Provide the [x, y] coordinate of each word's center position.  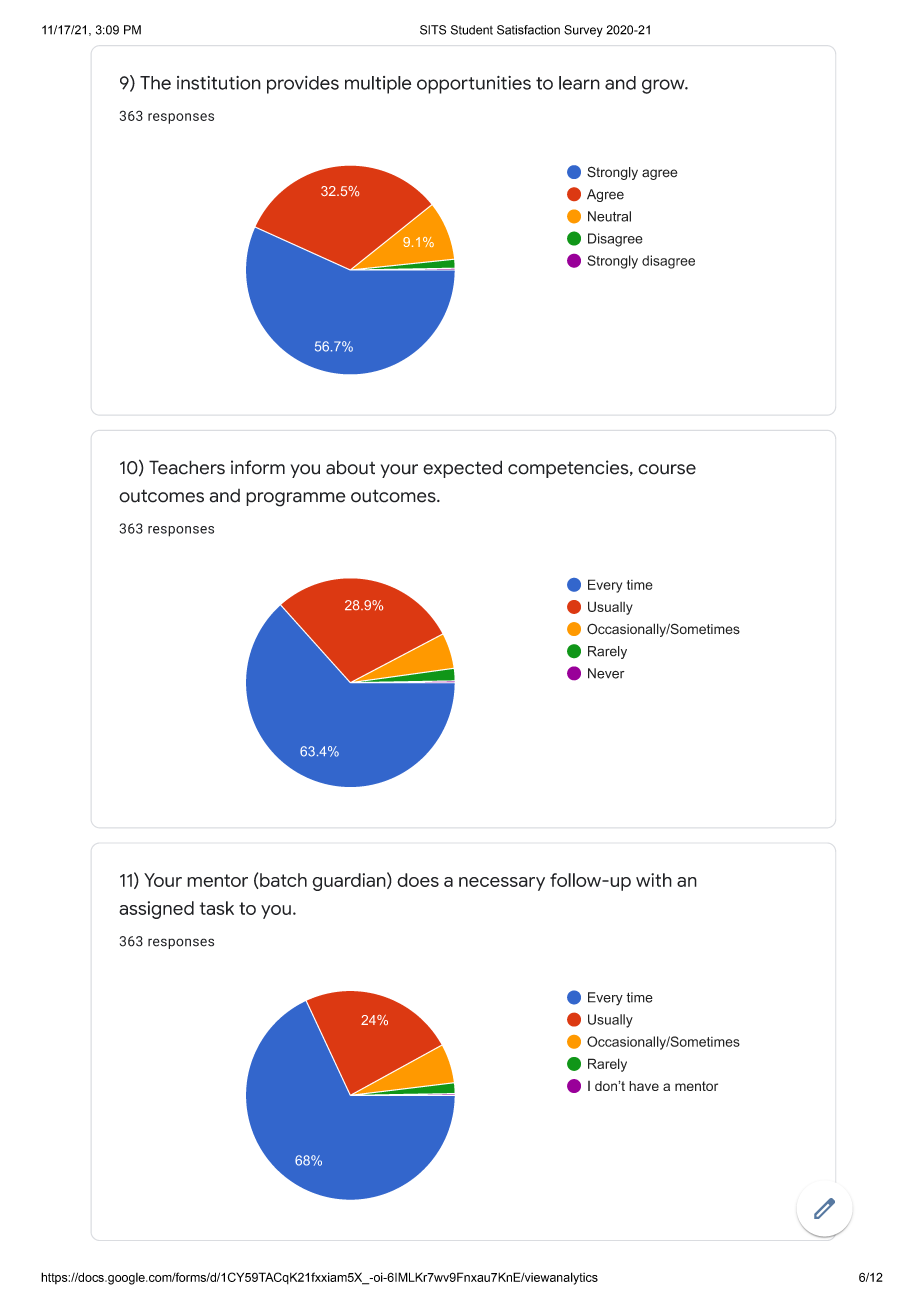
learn [579, 83]
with [654, 880]
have [644, 1086]
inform [258, 467]
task [217, 908]
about [350, 467]
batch [282, 881]
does [418, 880]
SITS [433, 30]
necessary [502, 884]
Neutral [609, 216]
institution [219, 83]
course [667, 469]
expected [462, 469]
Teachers [187, 467]
